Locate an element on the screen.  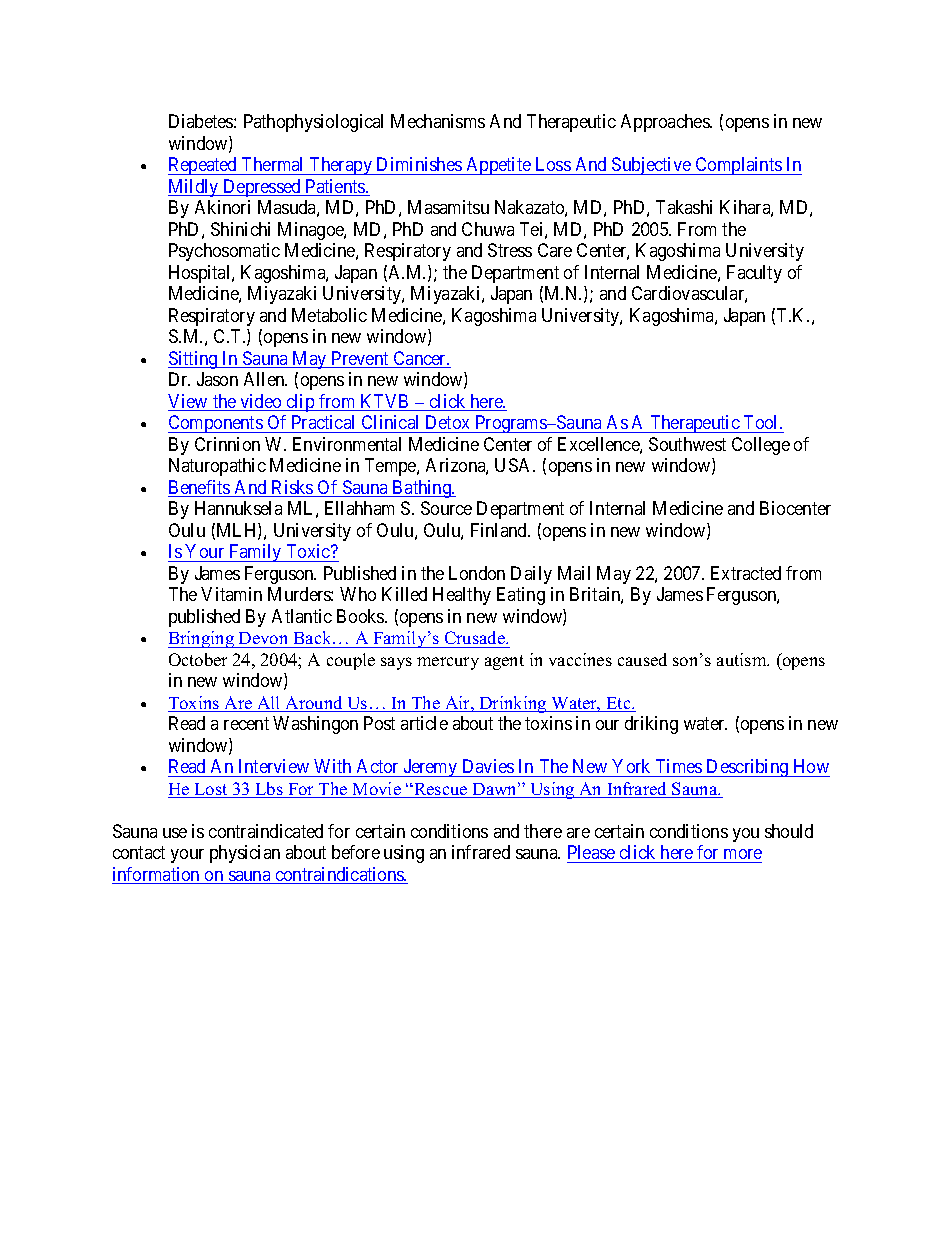
Benefits is located at coordinates (200, 488).
